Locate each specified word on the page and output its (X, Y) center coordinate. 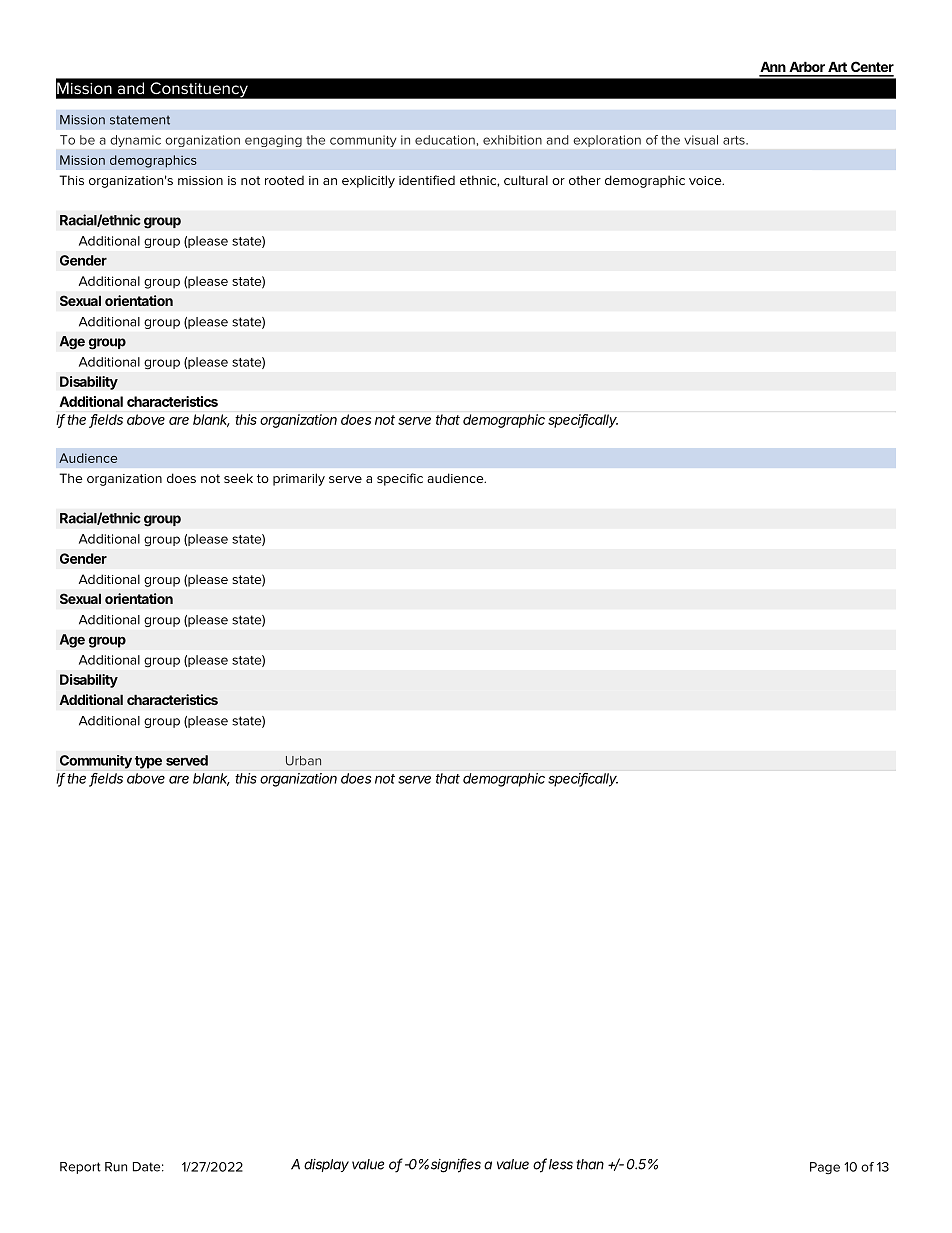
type (148, 762)
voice (706, 180)
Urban (303, 761)
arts (735, 140)
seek (238, 478)
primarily (299, 479)
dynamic (136, 141)
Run (116, 1167)
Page (825, 1168)
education (445, 140)
